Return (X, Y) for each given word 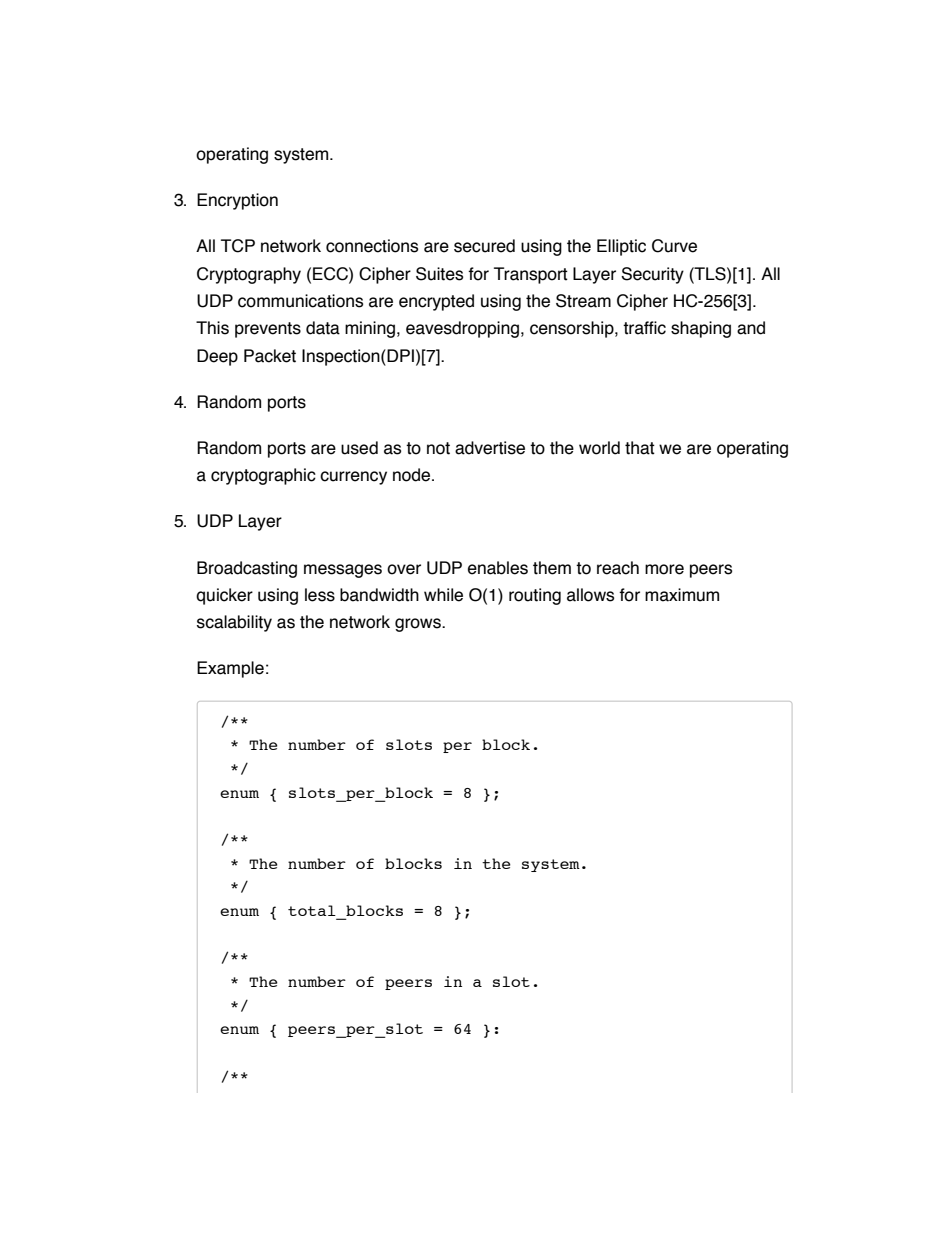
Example (230, 669)
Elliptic (621, 247)
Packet (270, 356)
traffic (644, 328)
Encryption (237, 201)
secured (484, 246)
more (664, 569)
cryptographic (263, 476)
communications (300, 301)
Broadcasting (247, 569)
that (640, 448)
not (438, 448)
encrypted (436, 302)
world (599, 448)
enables (498, 568)
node (413, 475)
